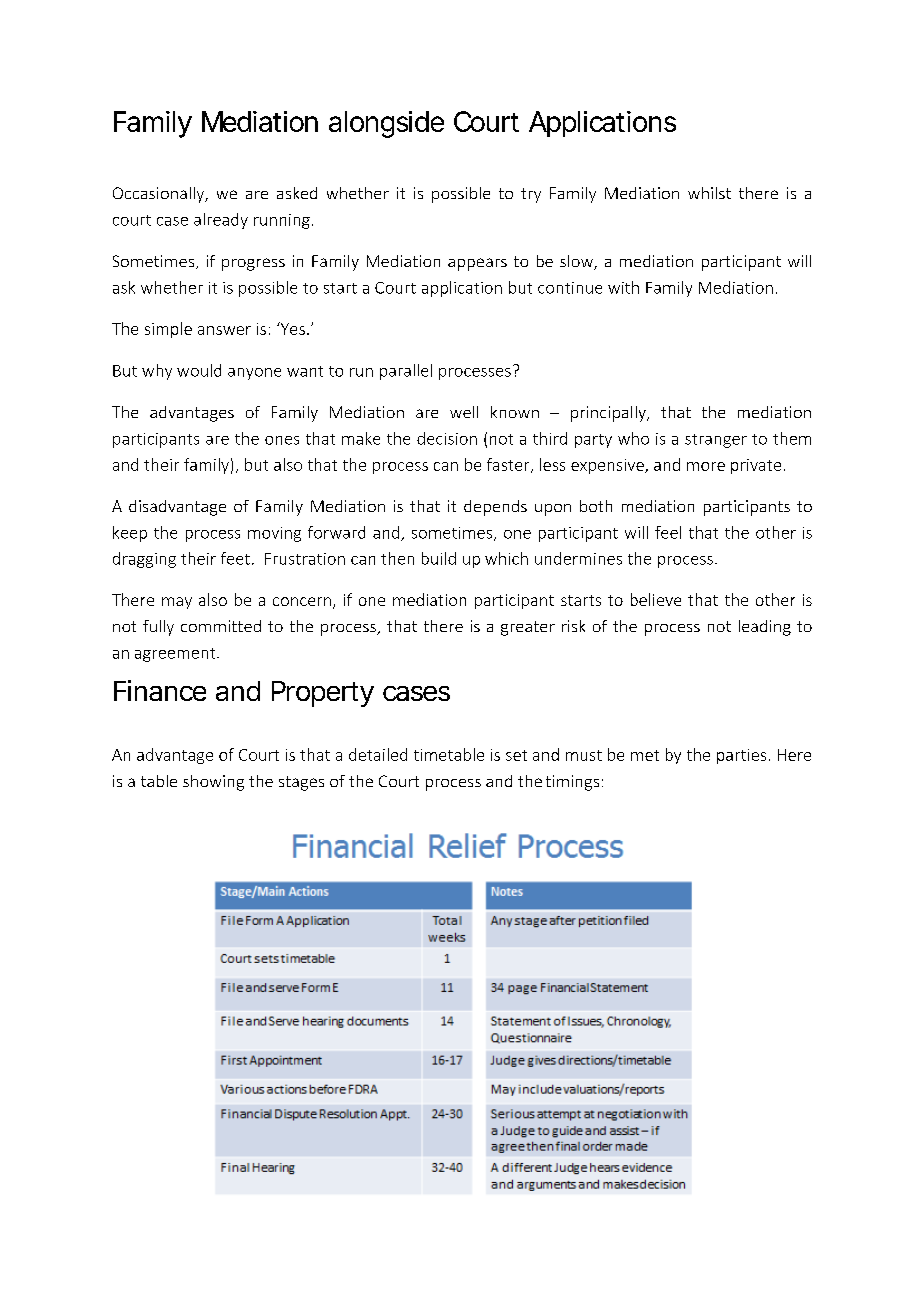 This screenshot has height=1307, width=924. What do you see at coordinates (406, 372) in the screenshot?
I see `parallel` at bounding box center [406, 372].
